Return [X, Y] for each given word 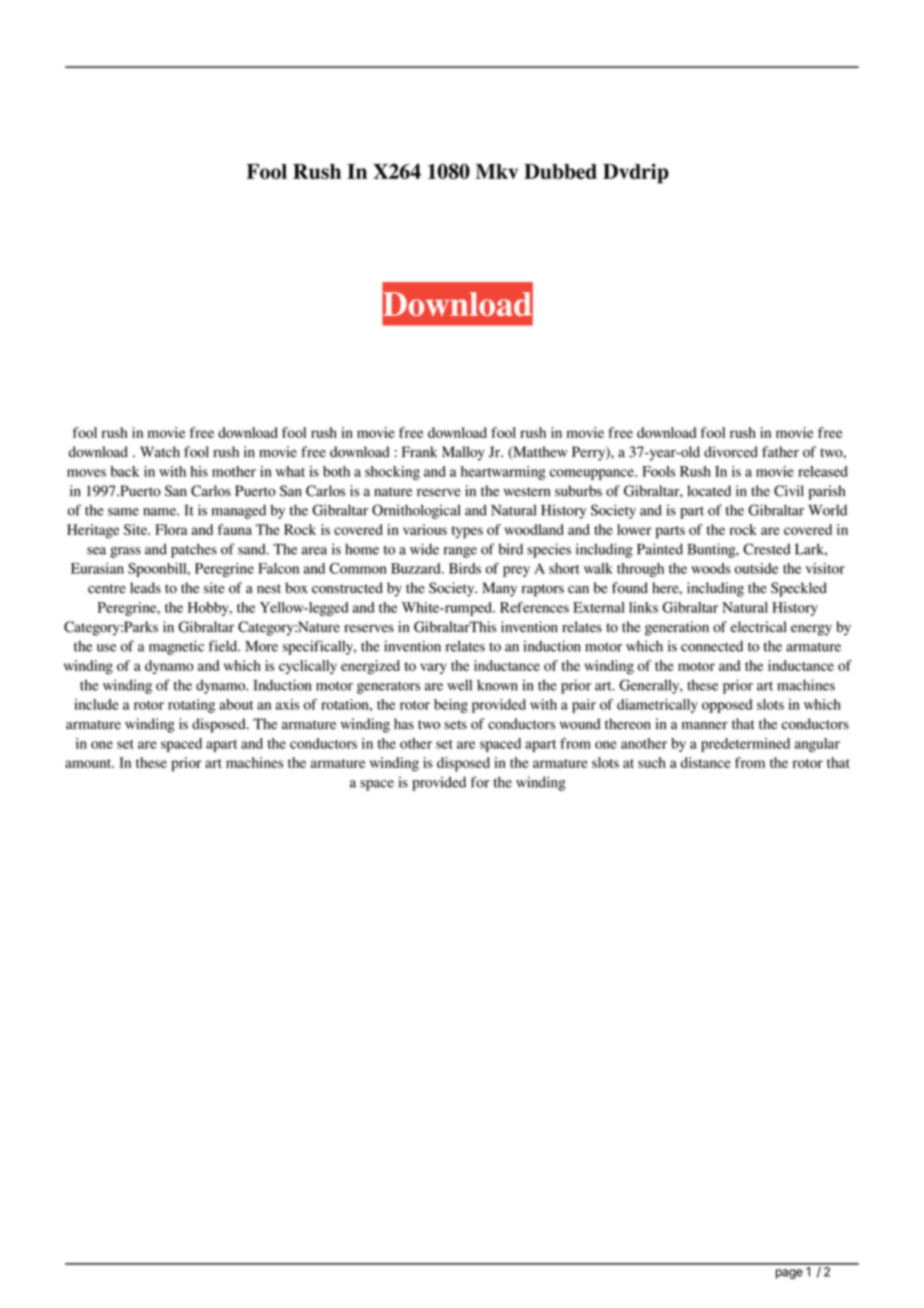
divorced [731, 452]
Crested [767, 549]
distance [706, 762]
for [480, 782]
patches [194, 550]
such [652, 762]
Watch [160, 451]
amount [89, 763]
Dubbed [560, 171]
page [789, 1274]
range [460, 552]
